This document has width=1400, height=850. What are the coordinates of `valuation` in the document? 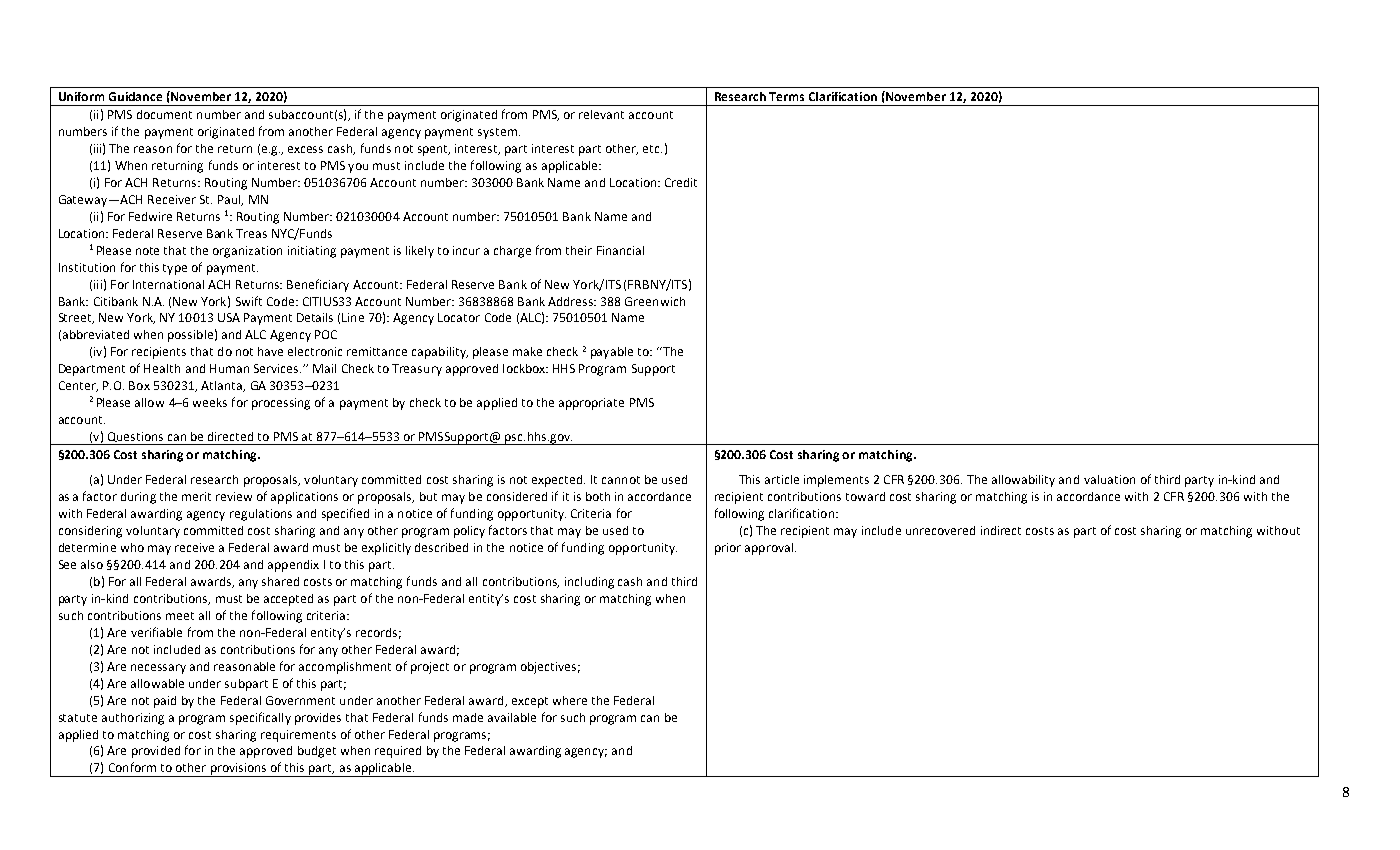 It's located at (1109, 479).
